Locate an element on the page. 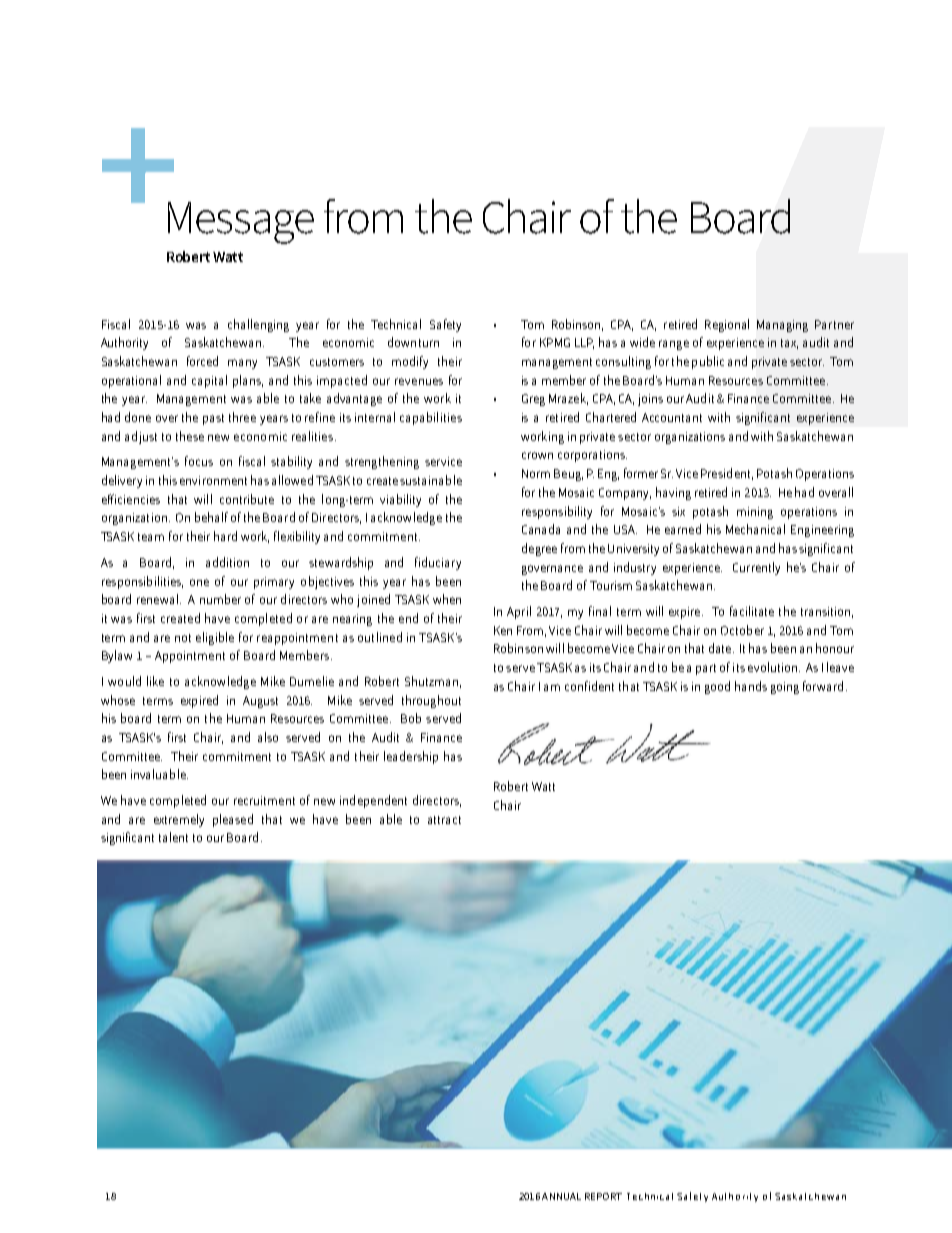 This image has height=1233, width=952. fiduciary is located at coordinates (438, 563).
